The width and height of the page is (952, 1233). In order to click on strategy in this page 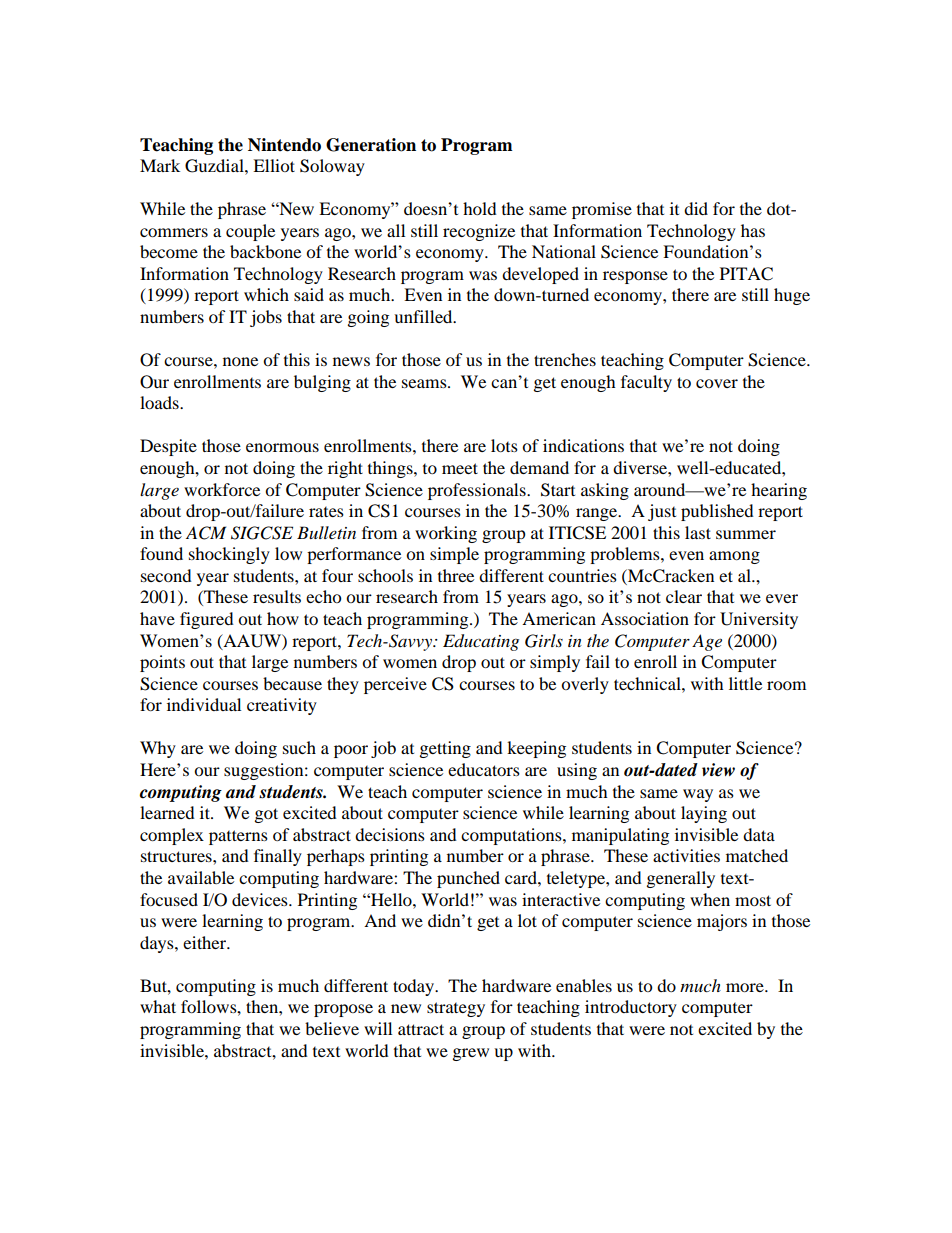, I will do `click(456, 1009)`.
